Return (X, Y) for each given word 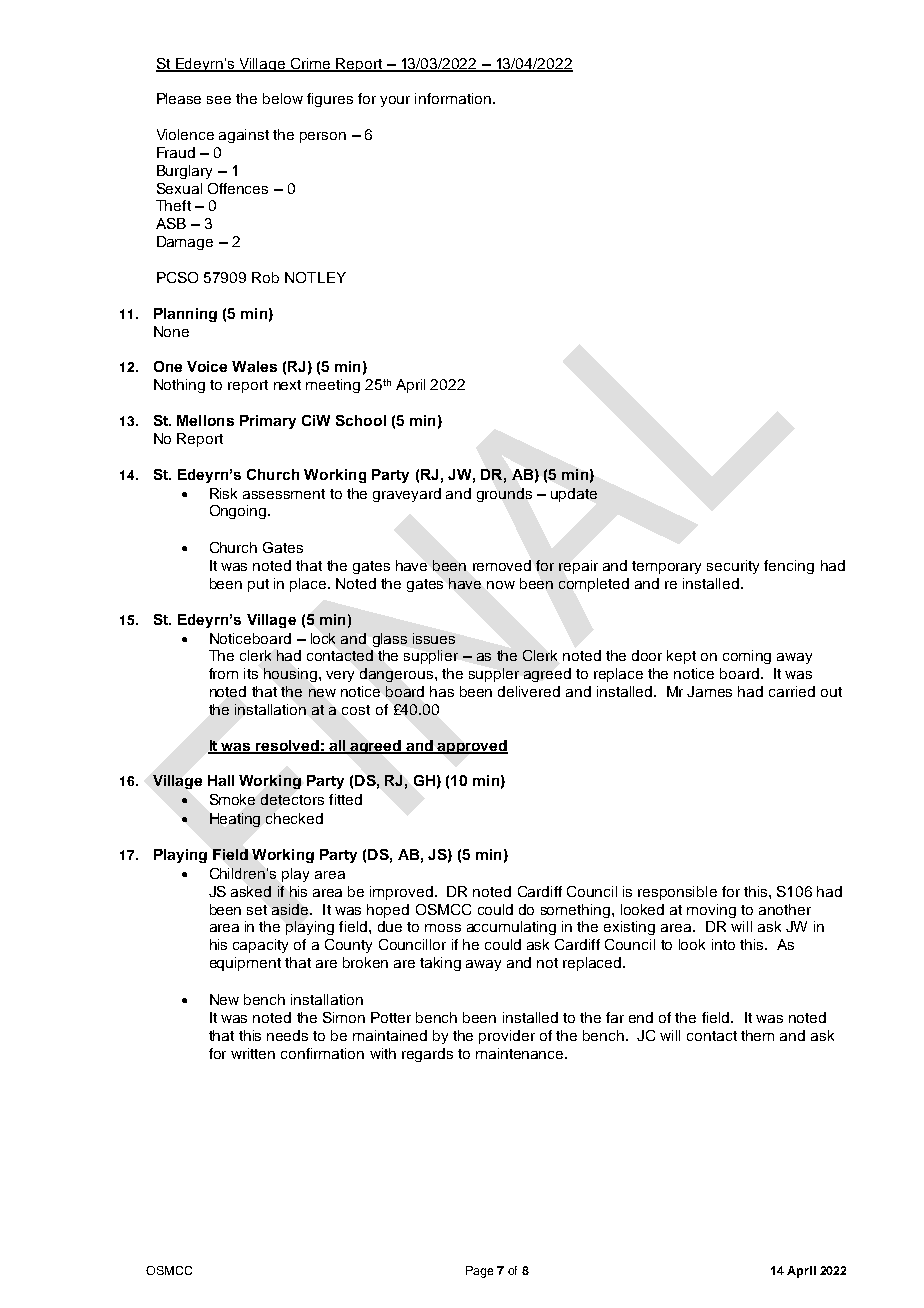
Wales (254, 366)
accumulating (511, 928)
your (395, 101)
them (757, 1035)
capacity (260, 946)
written (253, 1053)
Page (479, 1272)
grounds (504, 495)
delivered (529, 691)
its (251, 673)
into (723, 944)
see (219, 100)
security (733, 567)
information (453, 98)
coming (747, 657)
